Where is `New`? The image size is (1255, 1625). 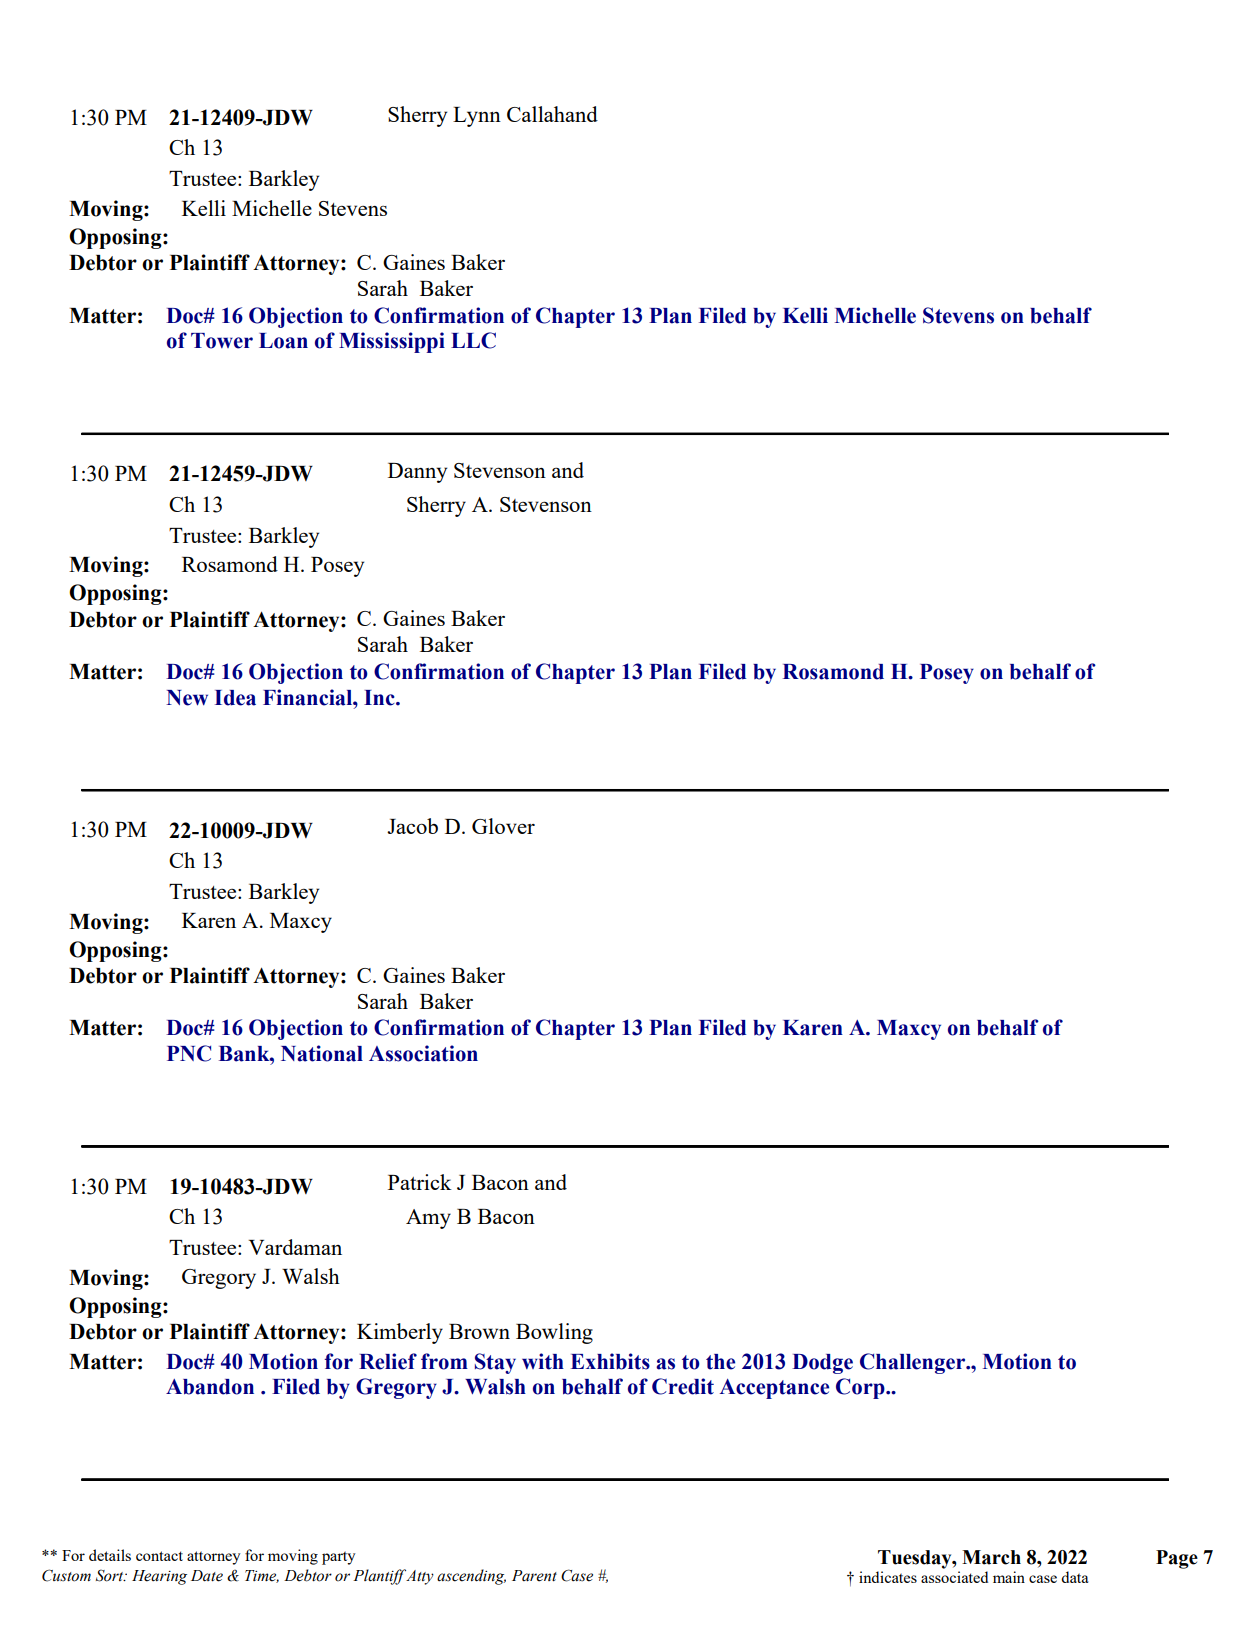 New is located at coordinates (187, 698).
